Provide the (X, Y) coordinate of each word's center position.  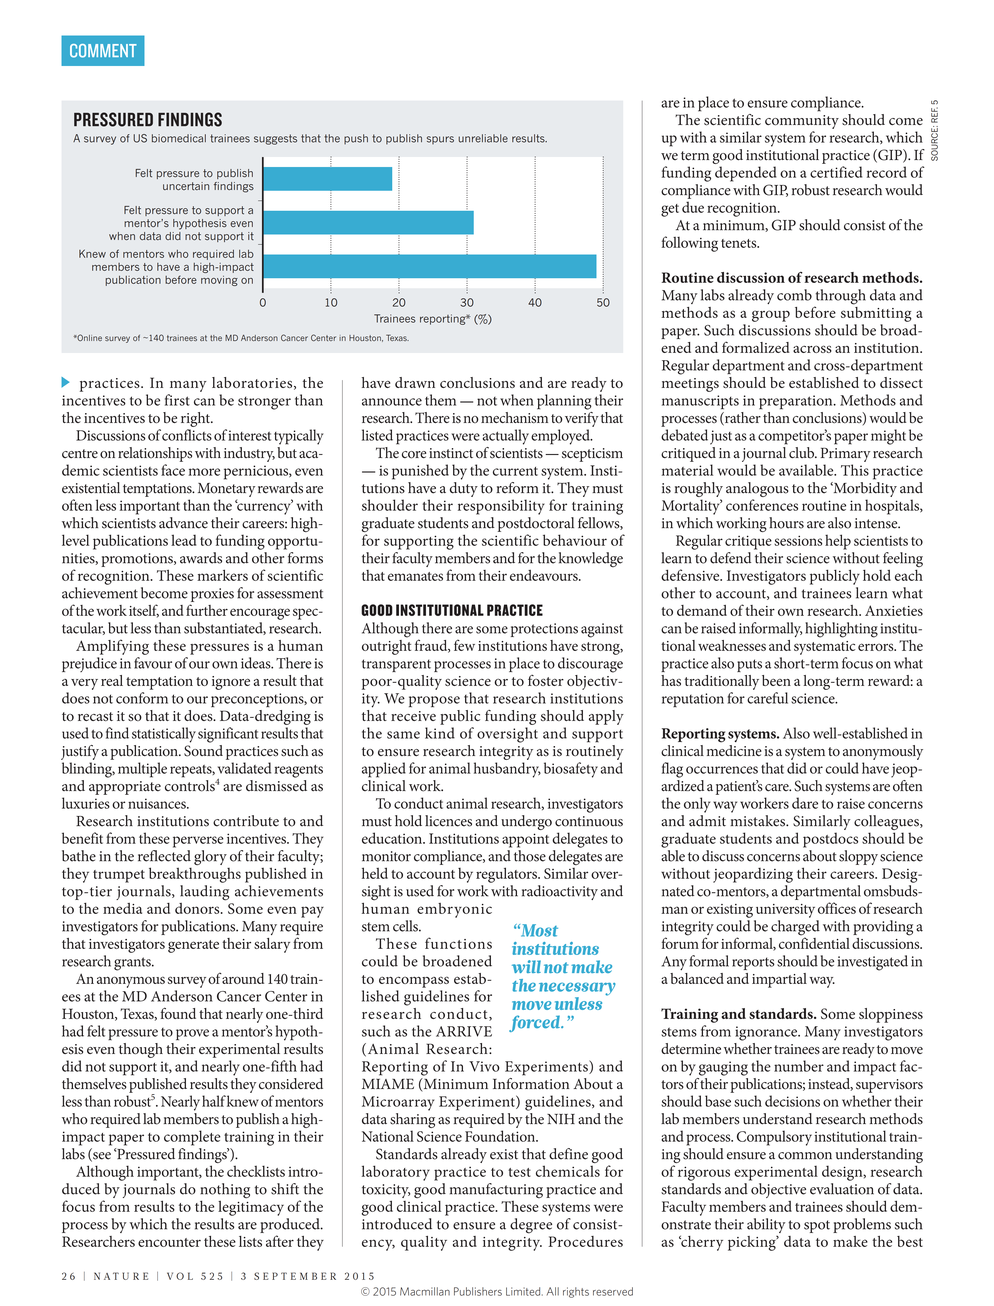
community (802, 122)
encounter (169, 1242)
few (464, 645)
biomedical (179, 138)
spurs (440, 140)
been (776, 680)
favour (153, 663)
